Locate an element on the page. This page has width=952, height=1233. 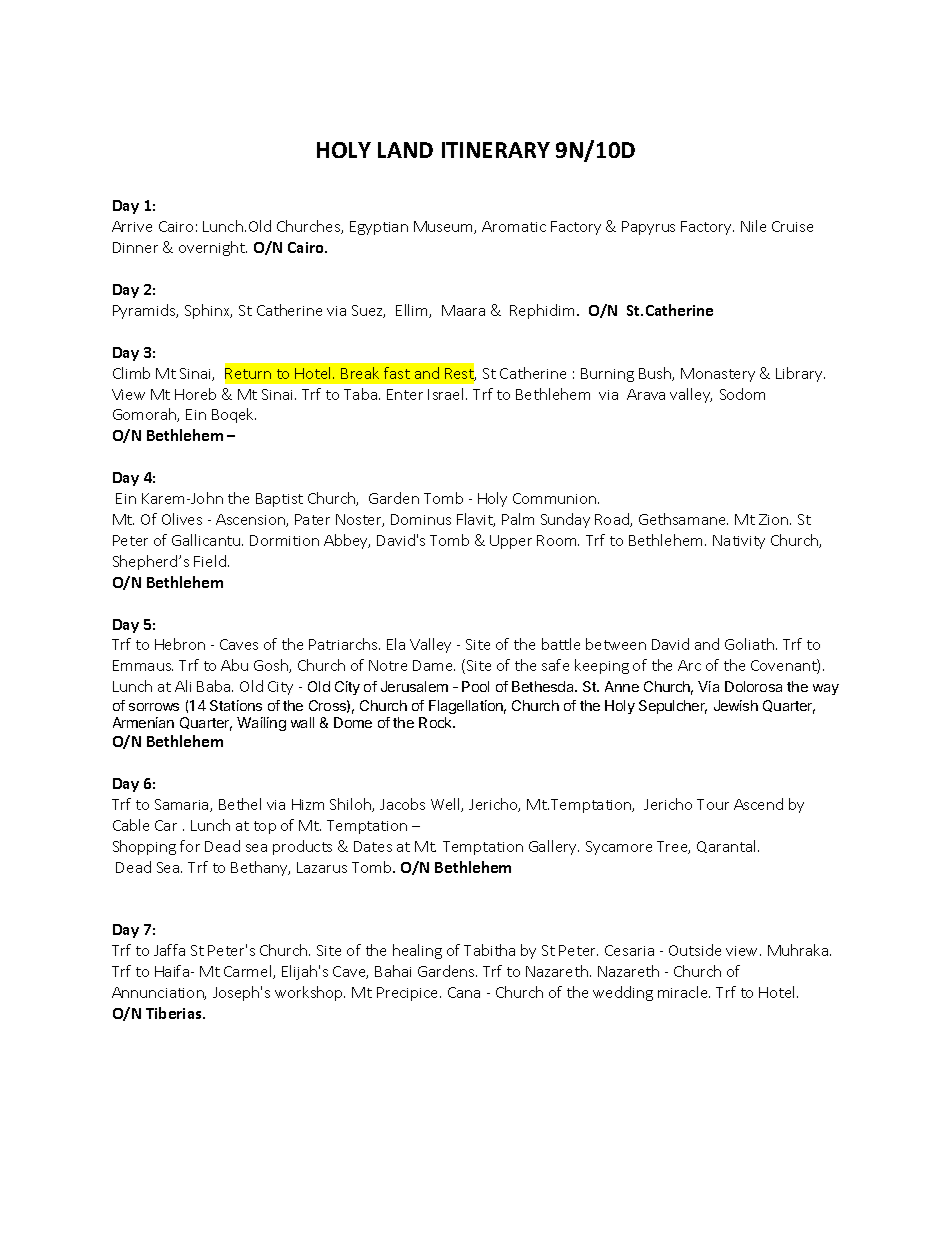
Arrive is located at coordinates (132, 226).
